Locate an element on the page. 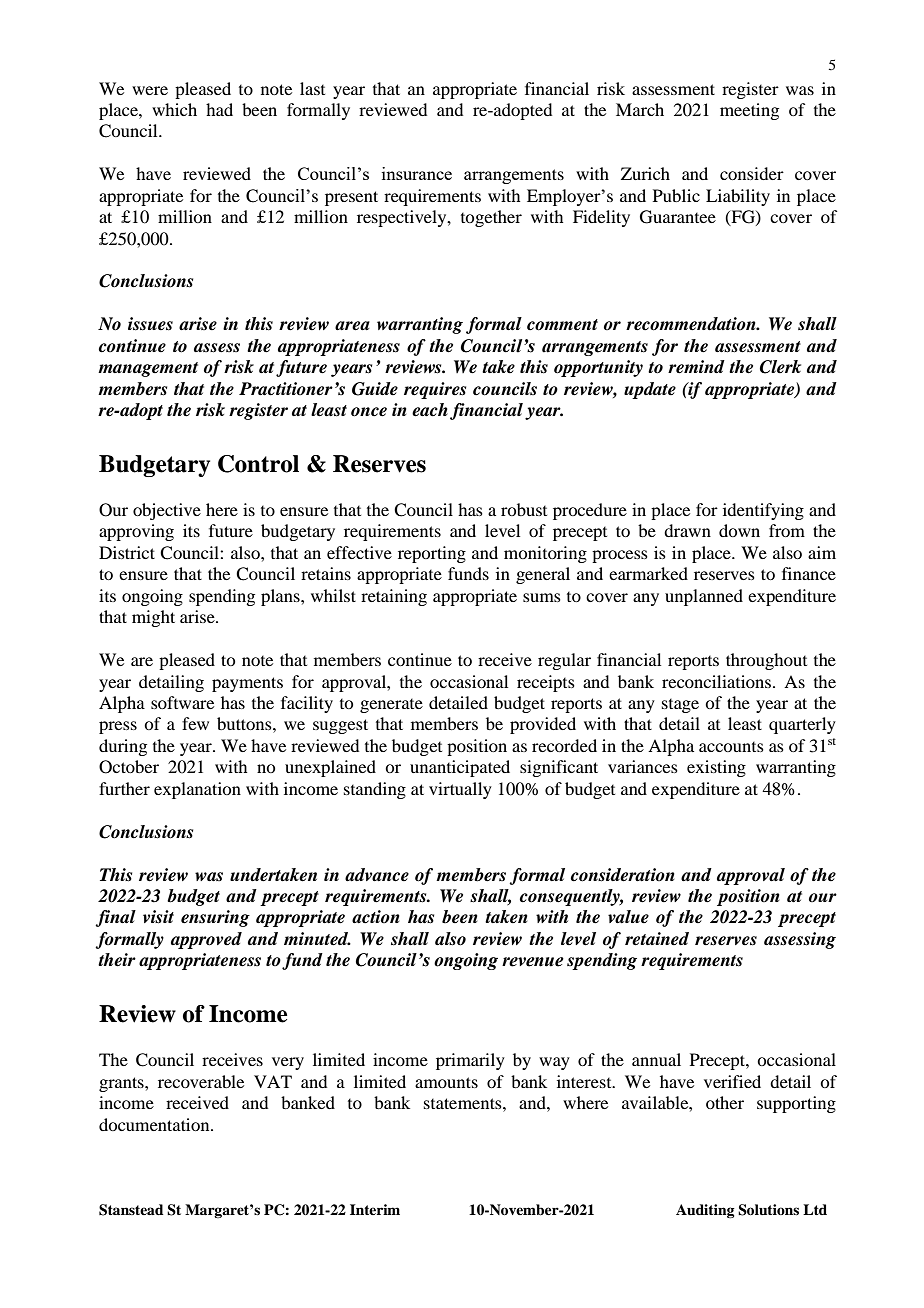 This image has height=1308, width=924. meeting is located at coordinates (749, 111).
